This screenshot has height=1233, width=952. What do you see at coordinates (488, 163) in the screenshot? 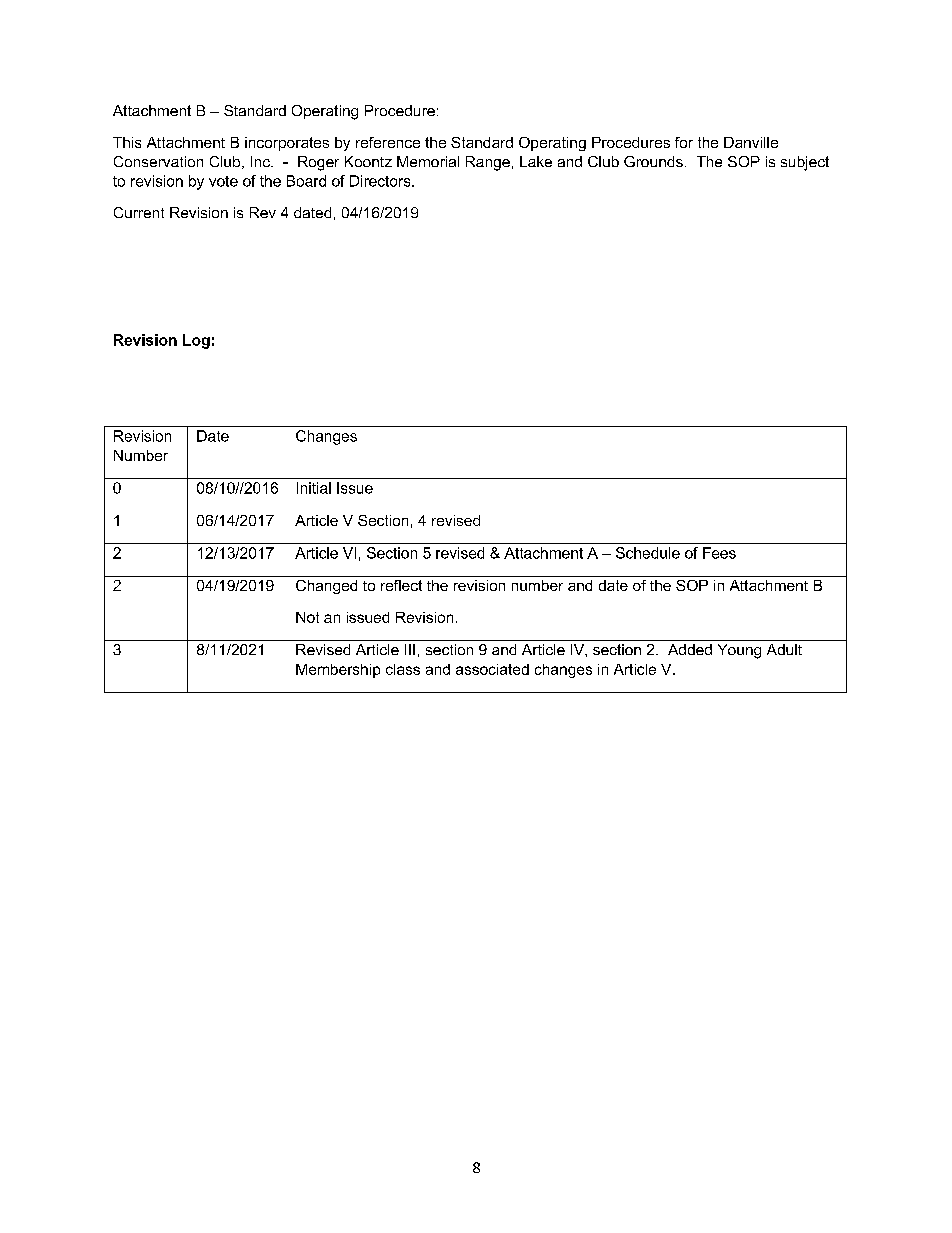
I see `Range` at bounding box center [488, 163].
